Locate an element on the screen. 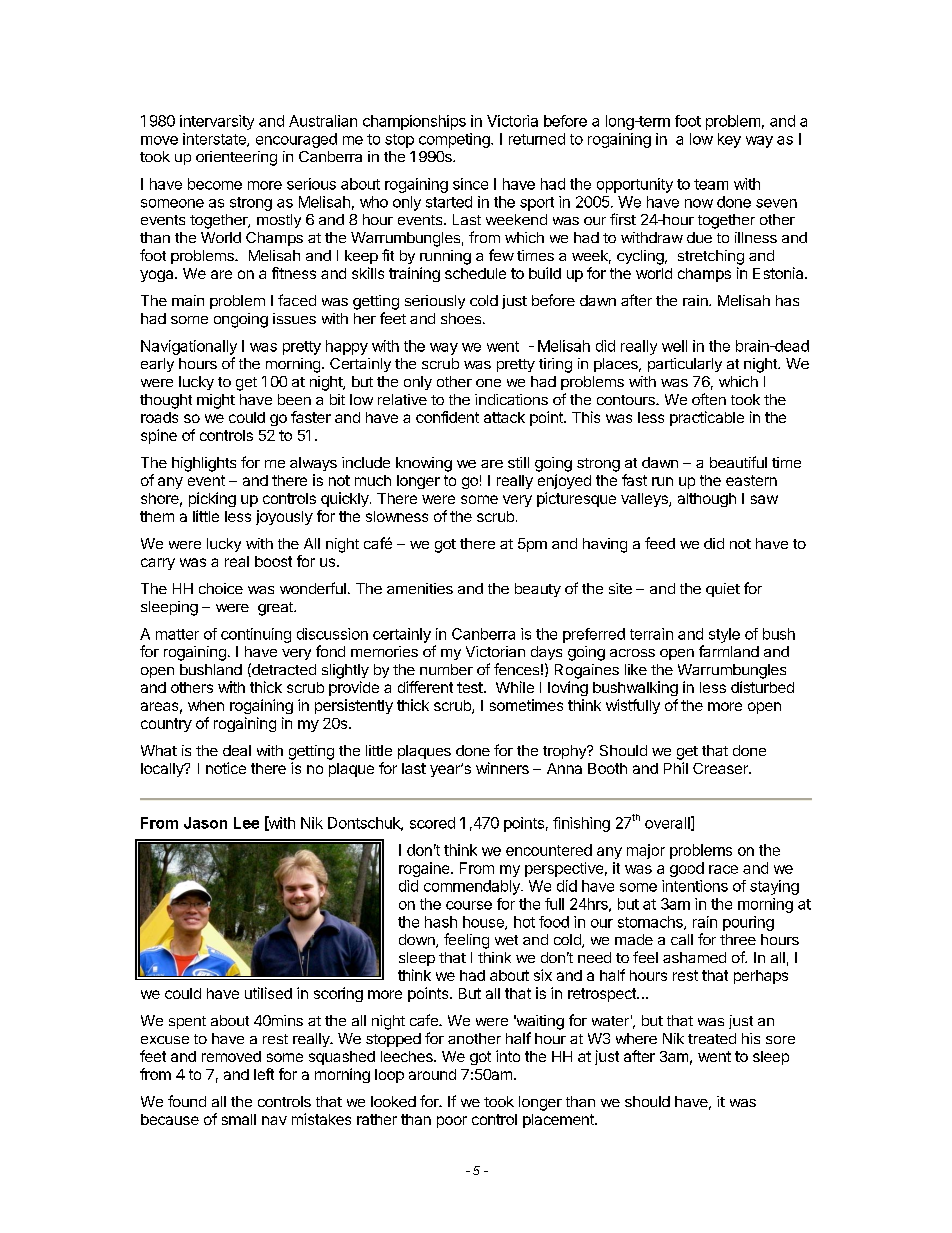 The image size is (952, 1233). confident is located at coordinates (447, 417).
